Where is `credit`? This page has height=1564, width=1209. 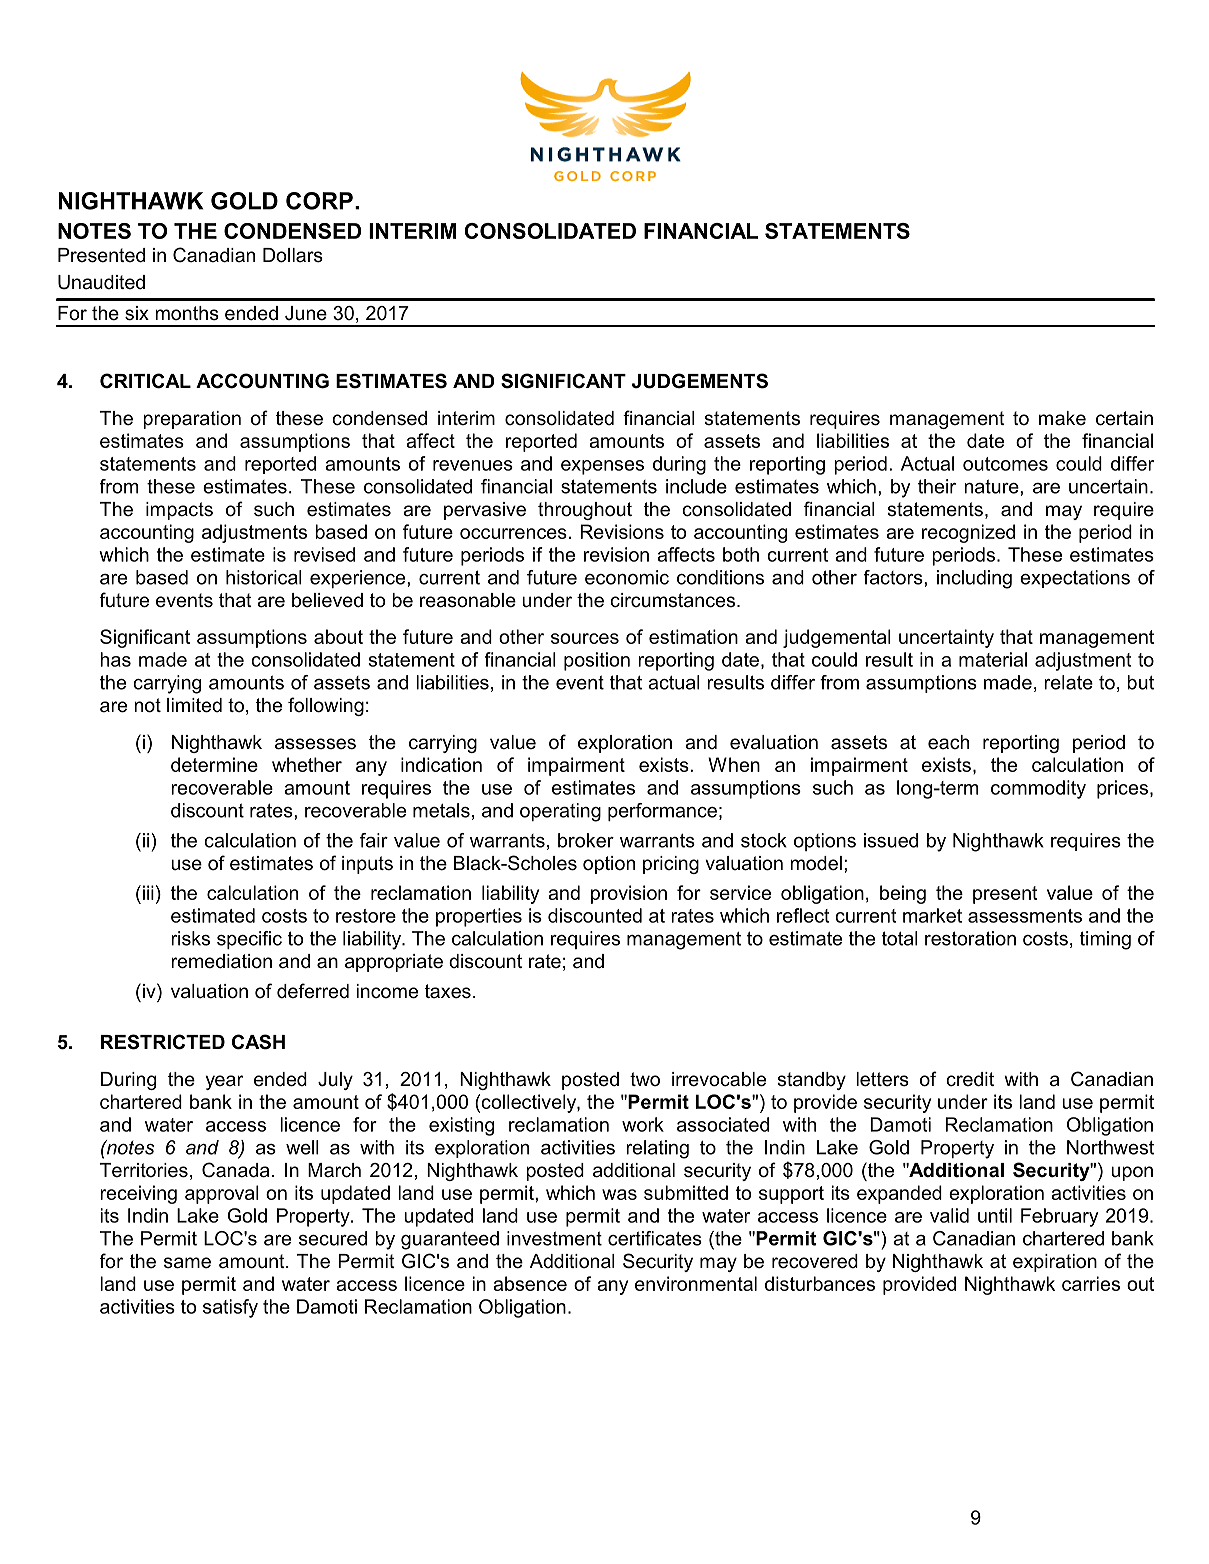 credit is located at coordinates (970, 1079).
